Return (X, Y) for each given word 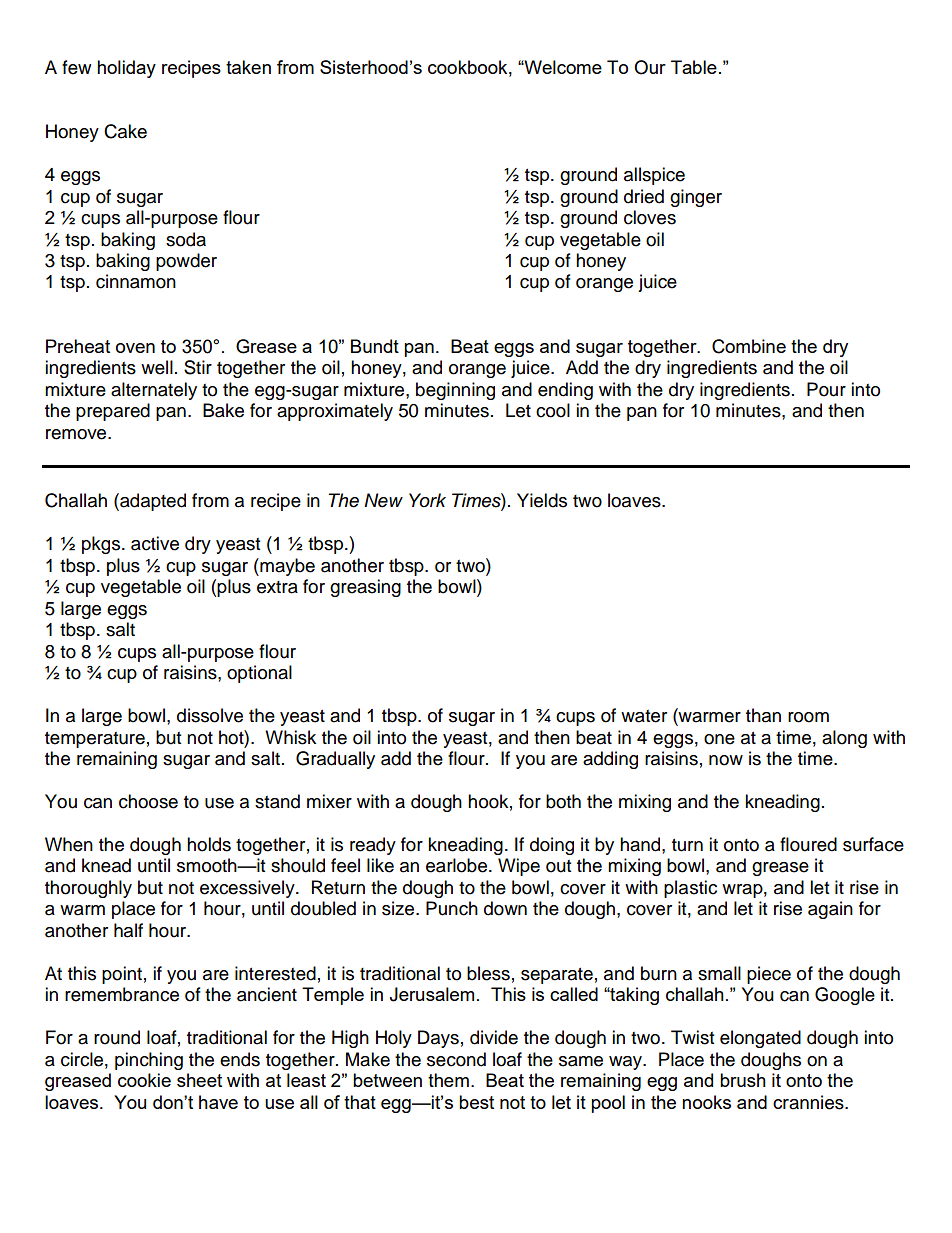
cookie (144, 1080)
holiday (126, 69)
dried (644, 196)
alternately (154, 391)
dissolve (210, 715)
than (763, 715)
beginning (455, 391)
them (448, 1080)
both (563, 801)
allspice (654, 176)
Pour (826, 389)
